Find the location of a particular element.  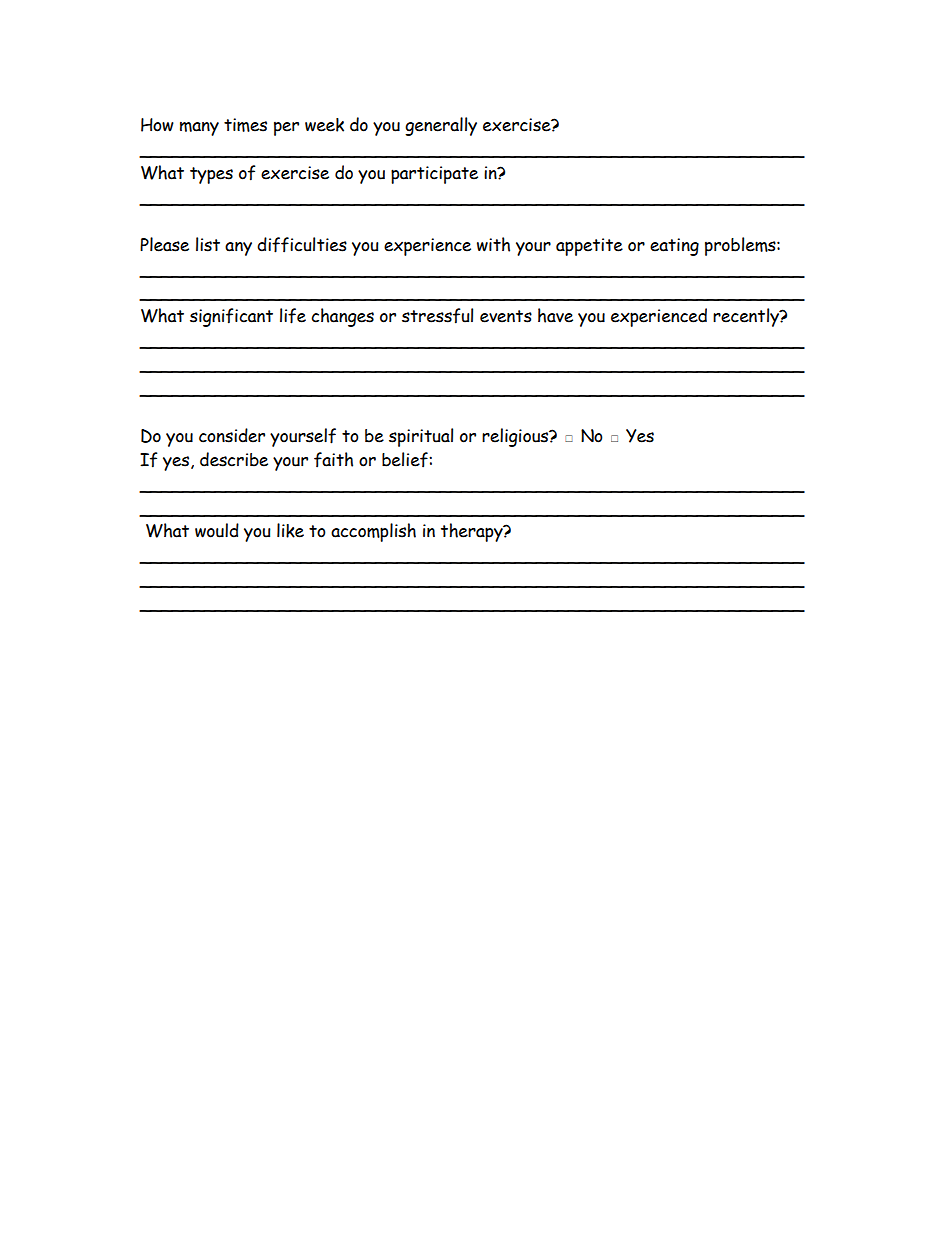

stressful is located at coordinates (437, 316).
